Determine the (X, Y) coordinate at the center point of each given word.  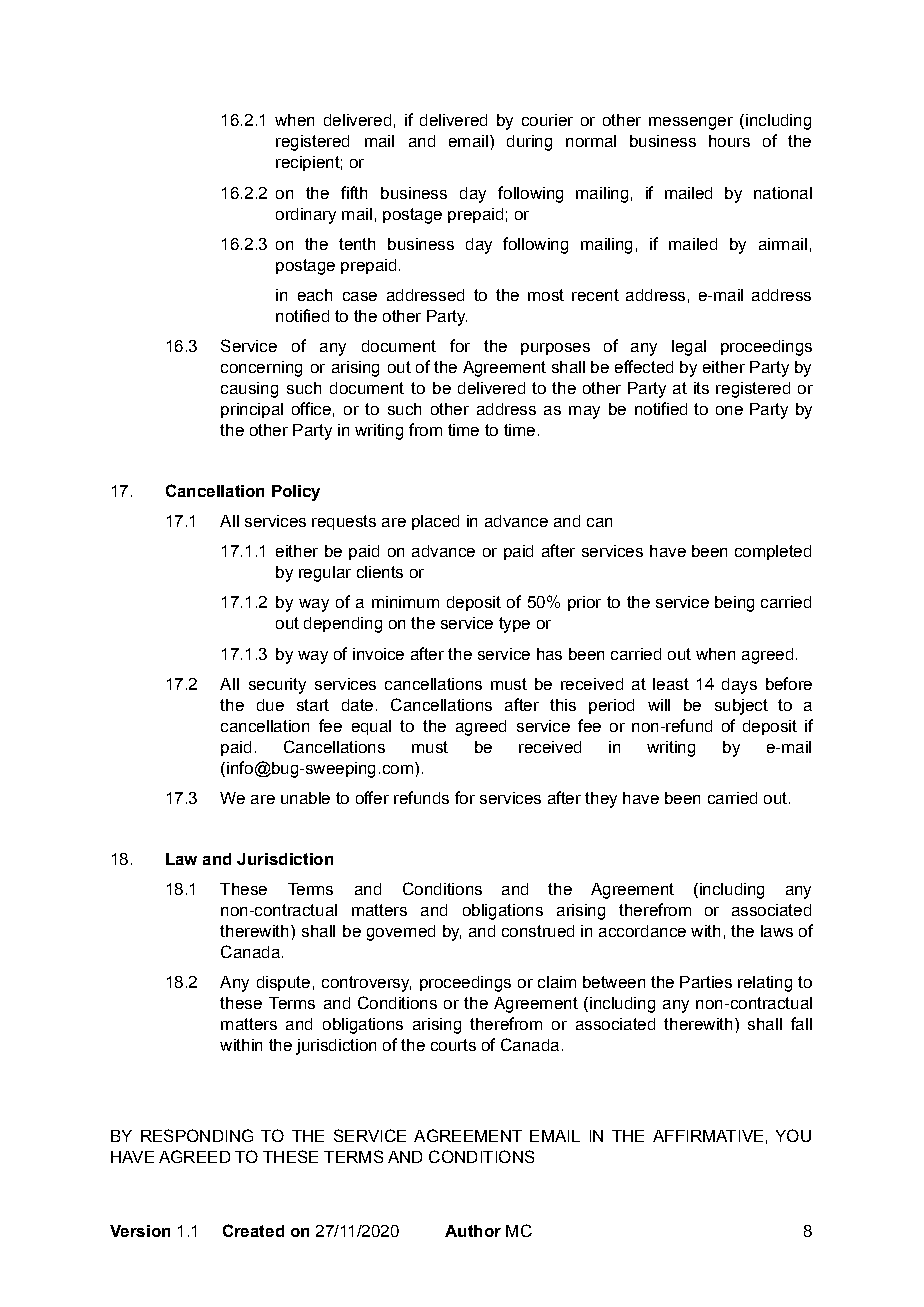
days (739, 686)
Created (253, 1230)
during (529, 143)
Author (473, 1231)
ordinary (306, 216)
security (277, 686)
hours (729, 141)
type (514, 625)
